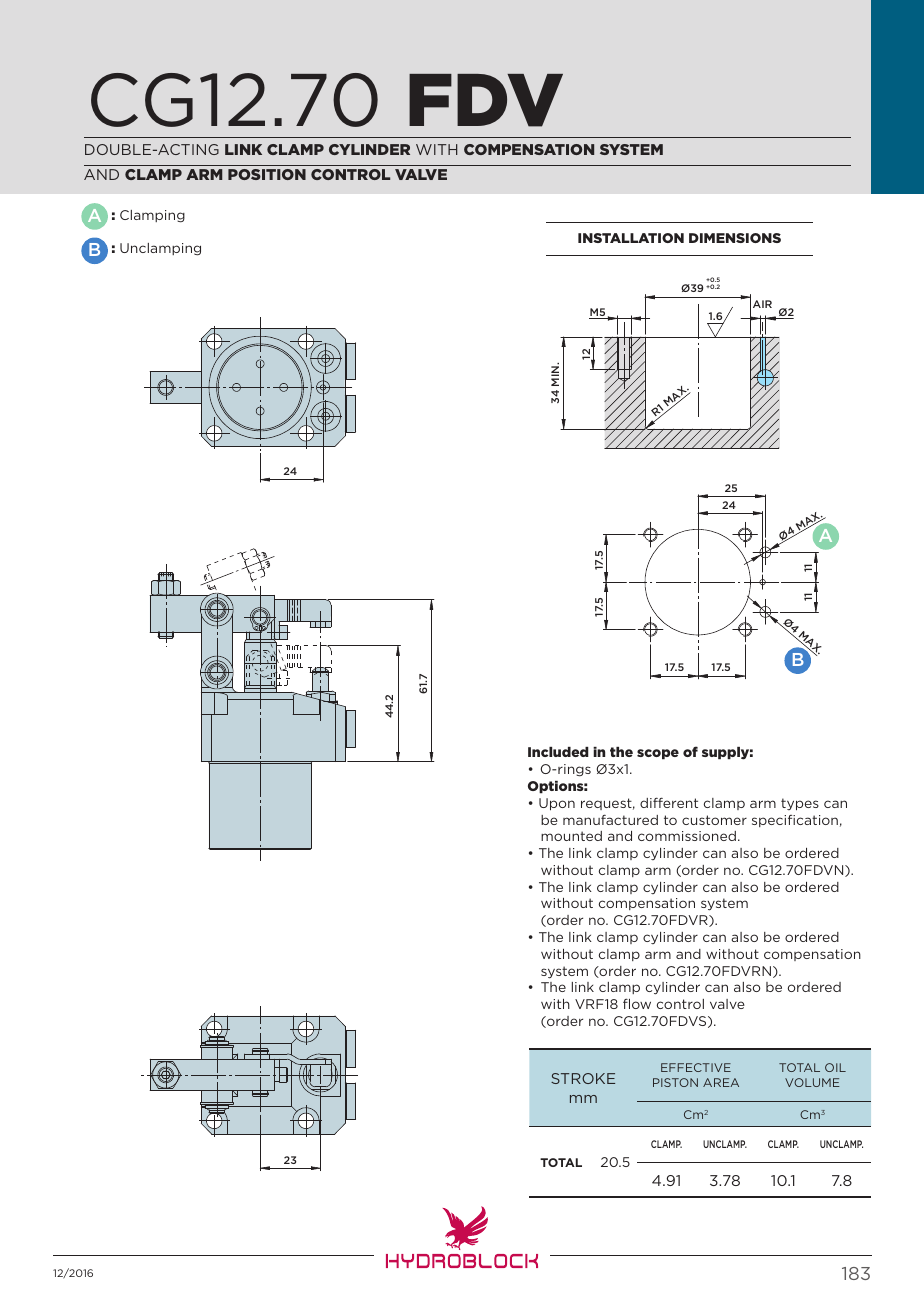 The width and height of the screenshot is (924, 1308). What do you see at coordinates (669, 802) in the screenshot?
I see `different` at bounding box center [669, 802].
